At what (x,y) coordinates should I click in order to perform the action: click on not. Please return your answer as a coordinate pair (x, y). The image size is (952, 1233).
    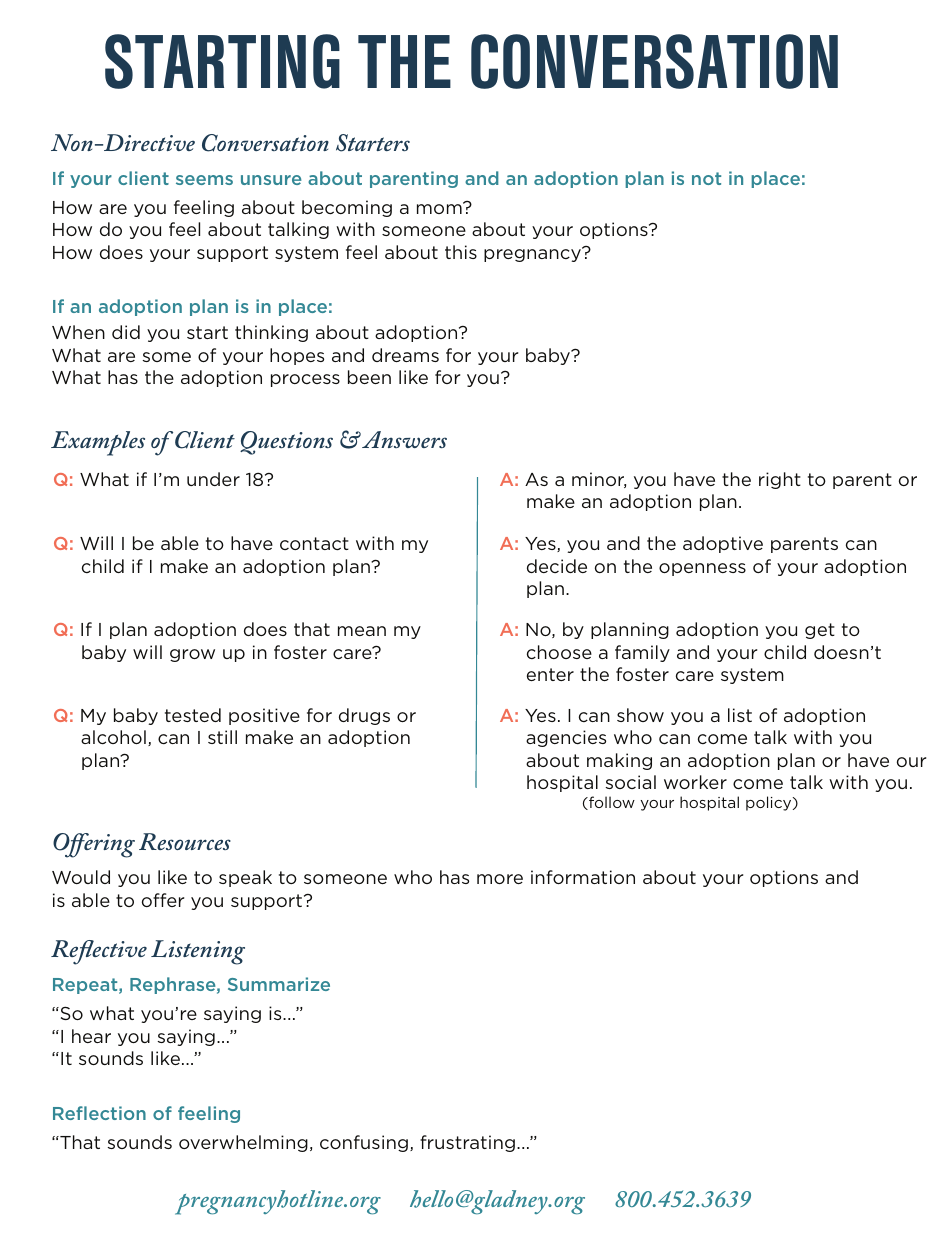
    Looking at the image, I should click on (706, 178).
